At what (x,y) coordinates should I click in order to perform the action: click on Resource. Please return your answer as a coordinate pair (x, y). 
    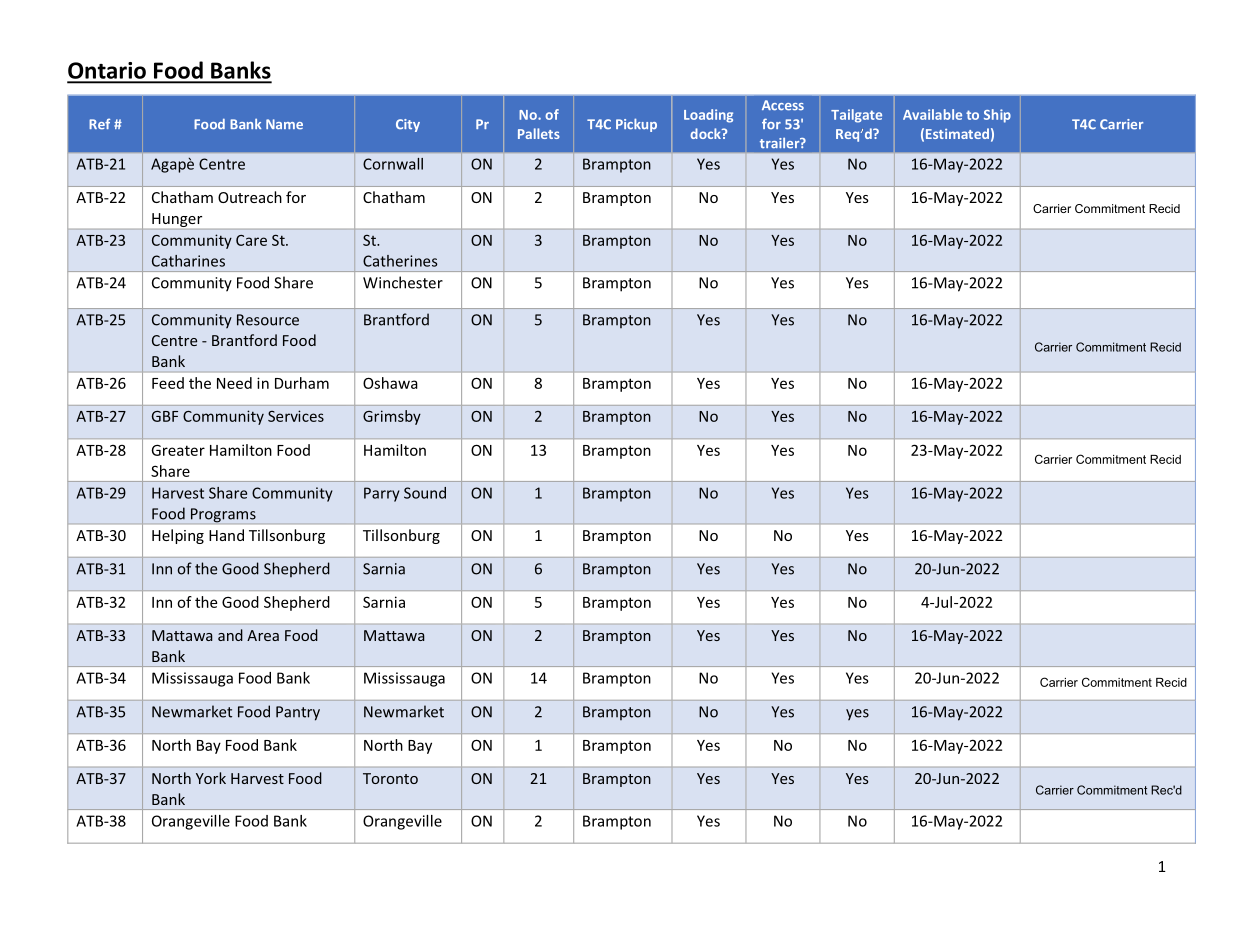
    Looking at the image, I should click on (268, 320).
